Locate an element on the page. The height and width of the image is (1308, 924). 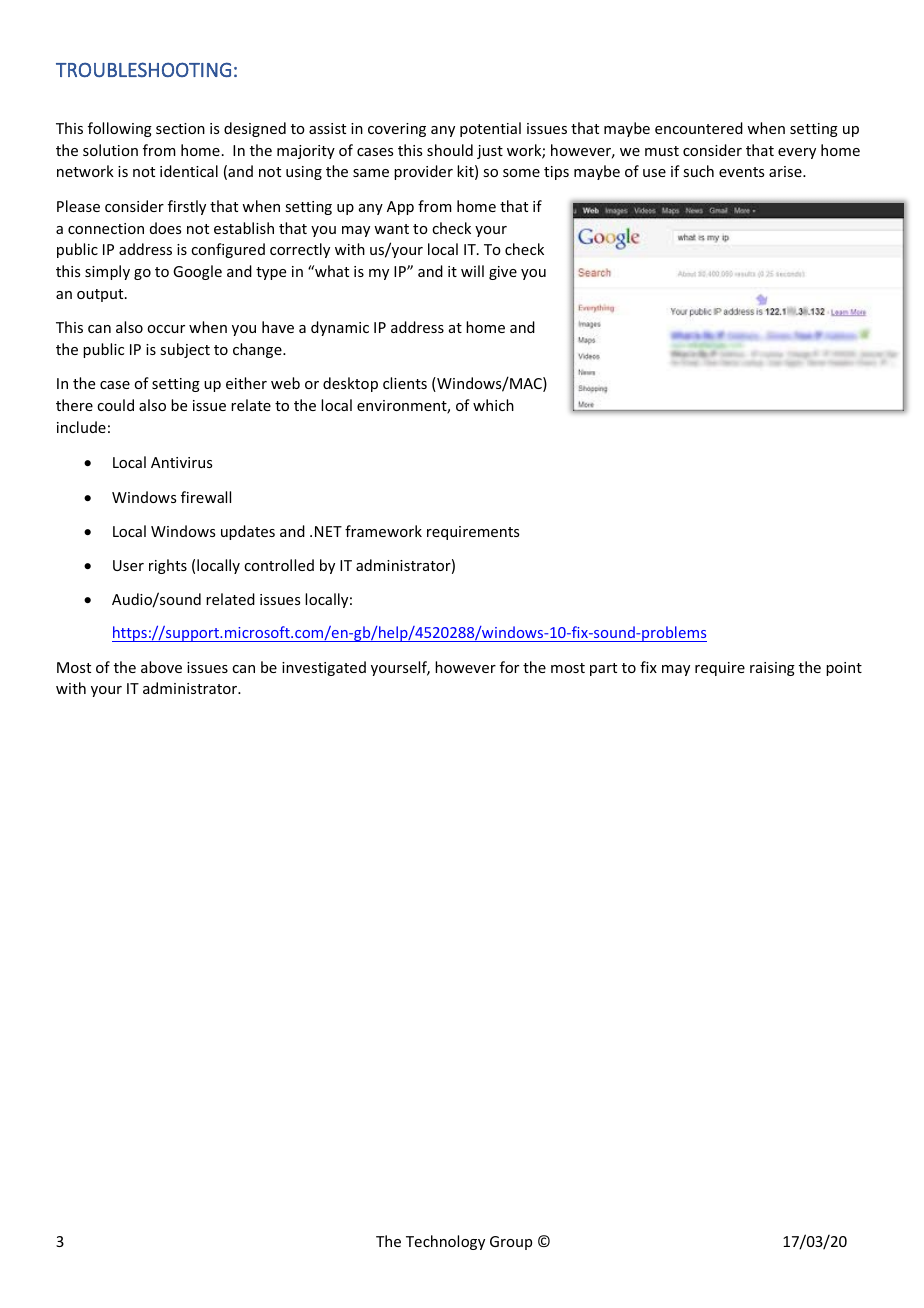
Technology is located at coordinates (445, 1242).
